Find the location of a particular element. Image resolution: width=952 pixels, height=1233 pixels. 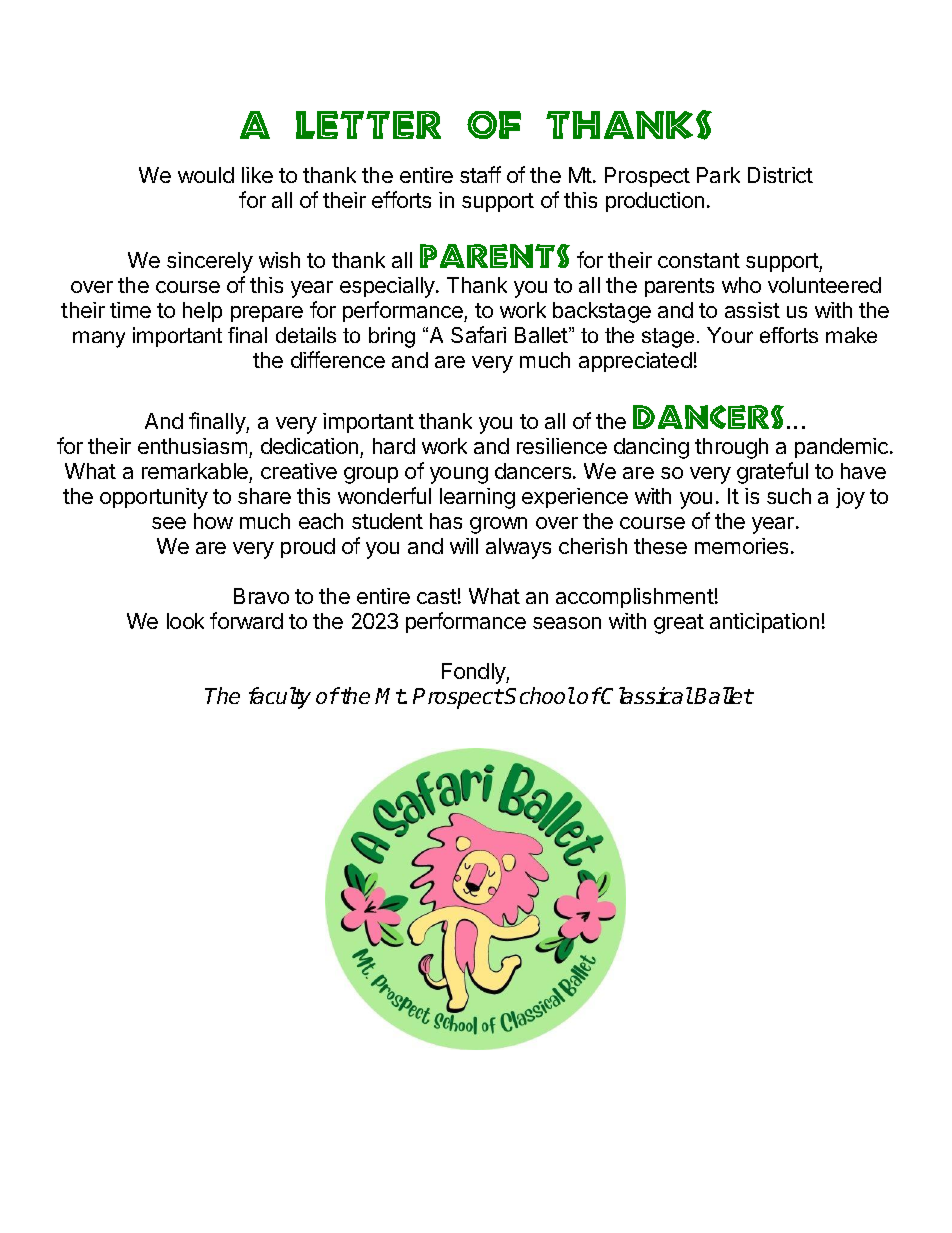

help is located at coordinates (202, 312).
